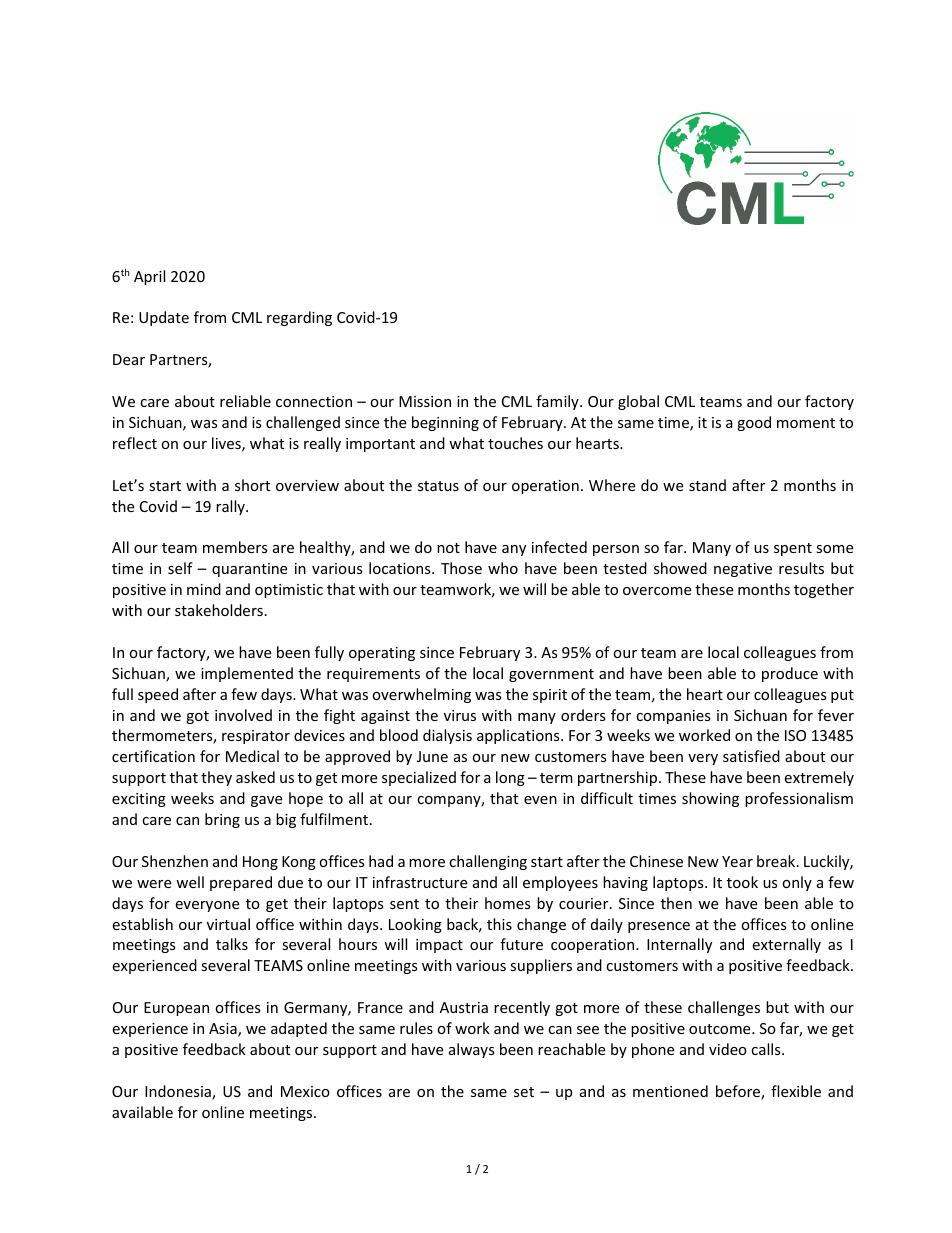 The image size is (952, 1233). What do you see at coordinates (425, 401) in the page?
I see `Mission` at bounding box center [425, 401].
